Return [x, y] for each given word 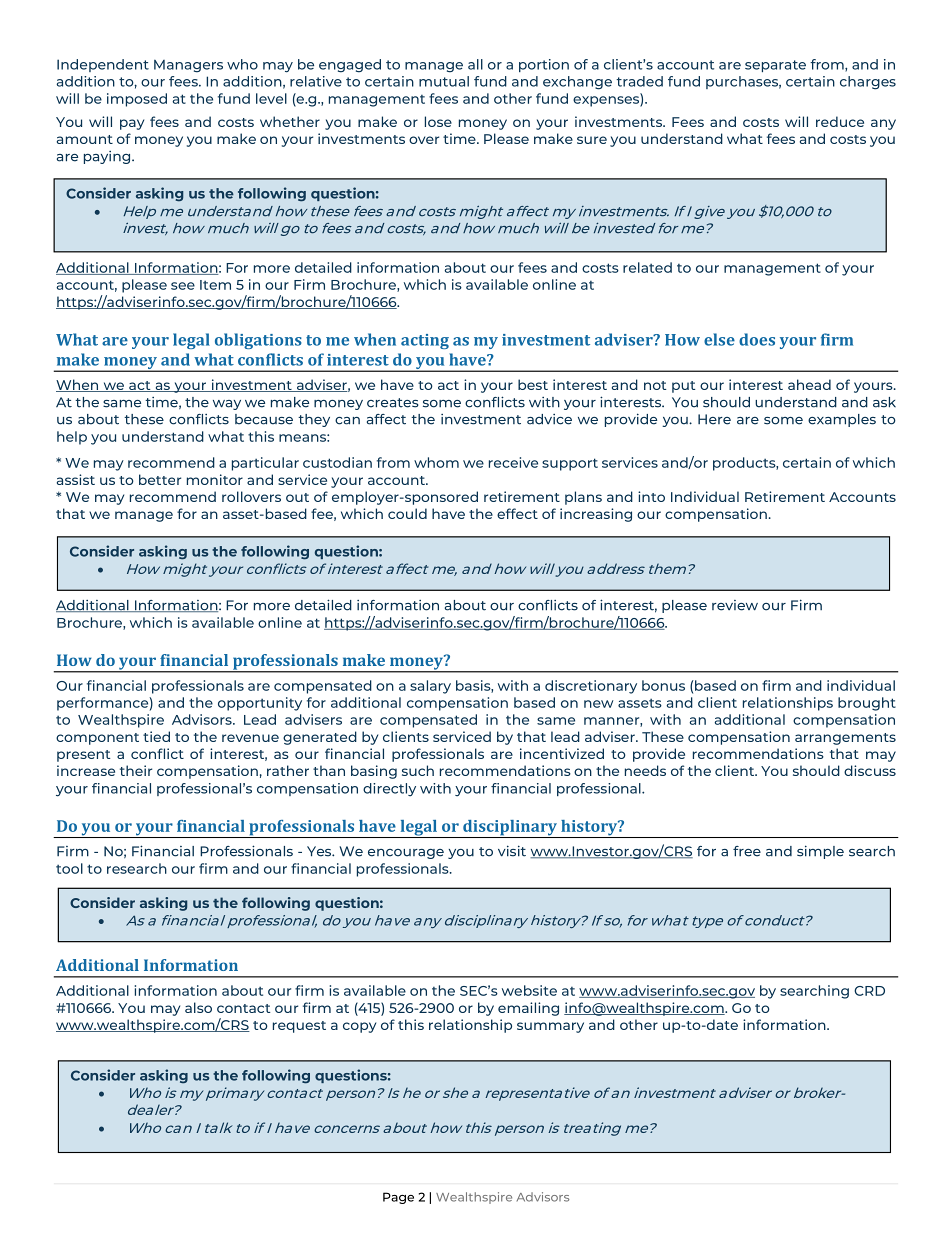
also [198, 1007]
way [227, 405]
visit [512, 851]
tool [69, 868]
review [735, 605]
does [757, 339]
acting [425, 341]
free [747, 851]
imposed [137, 100]
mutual [444, 81]
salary [430, 687]
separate [775, 66]
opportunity [260, 704]
